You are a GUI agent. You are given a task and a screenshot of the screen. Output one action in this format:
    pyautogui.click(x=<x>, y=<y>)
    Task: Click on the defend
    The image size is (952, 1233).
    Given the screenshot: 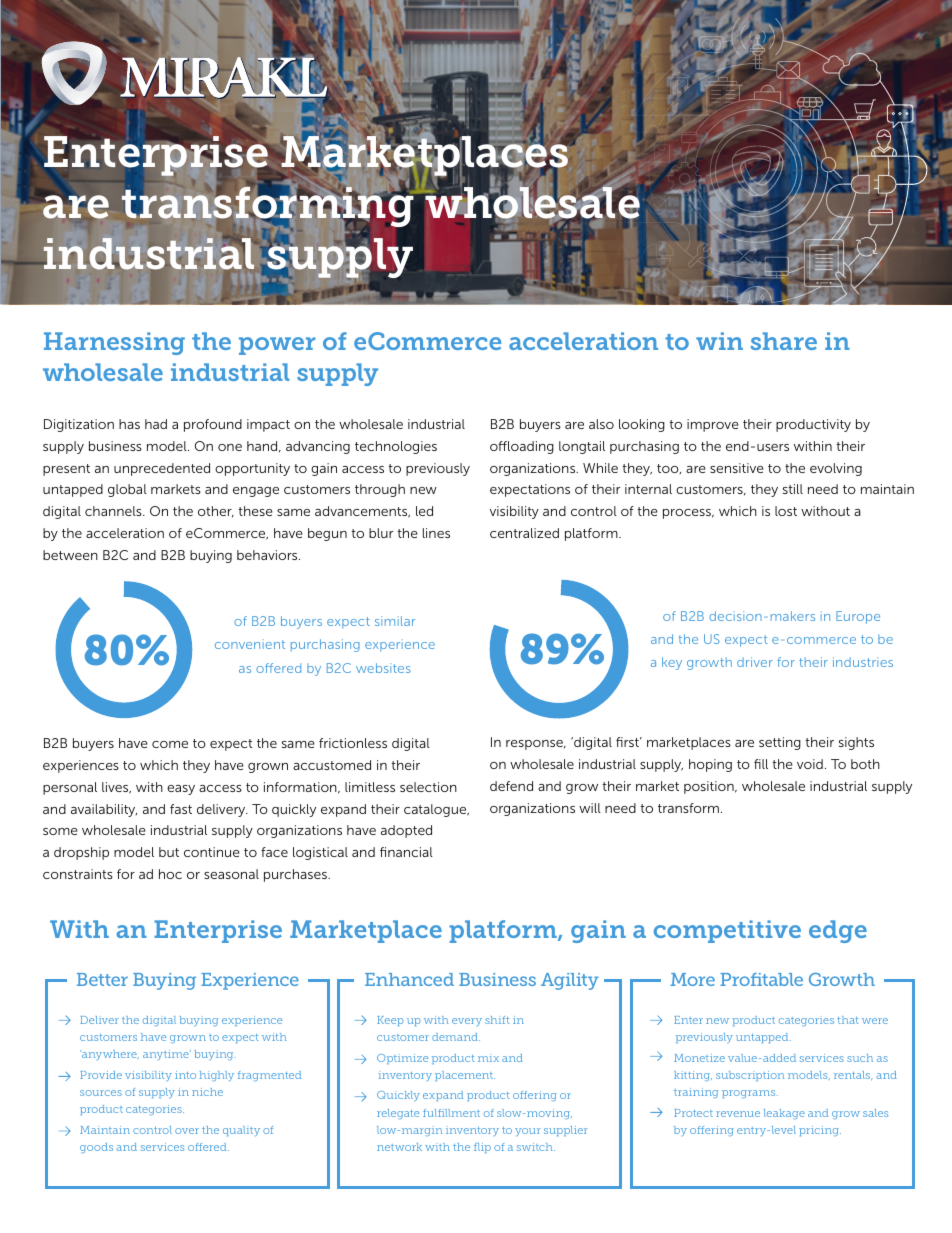 What is the action you would take?
    pyautogui.click(x=511, y=786)
